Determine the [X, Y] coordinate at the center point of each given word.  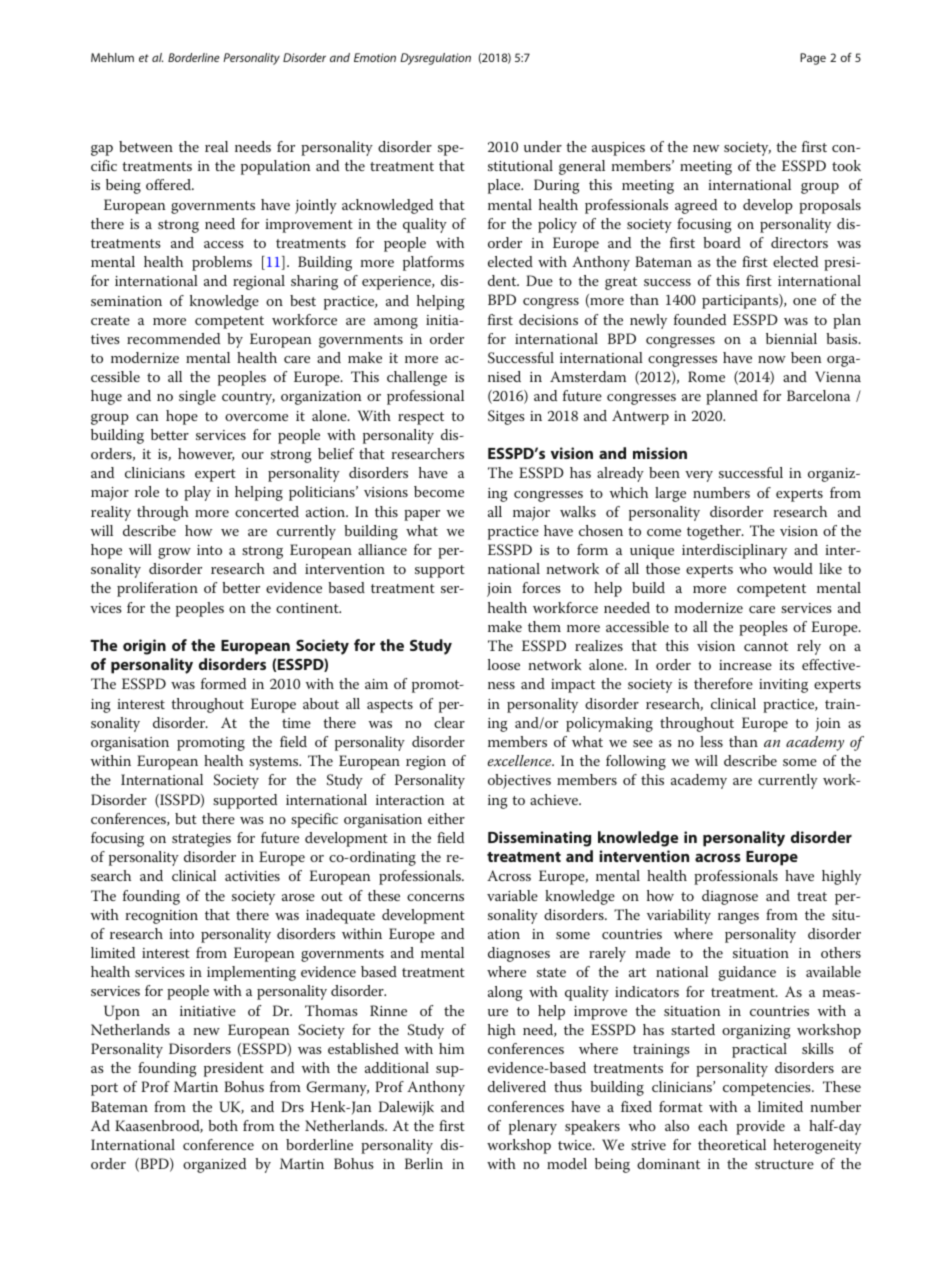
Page [813, 59]
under [543, 146]
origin [144, 647]
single [197, 397]
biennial [791, 338]
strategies [201, 840]
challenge [417, 378]
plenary [533, 1127]
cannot [766, 646]
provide [760, 1127]
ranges [738, 918]
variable [512, 895]
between [146, 146]
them [544, 626]
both [223, 1125]
